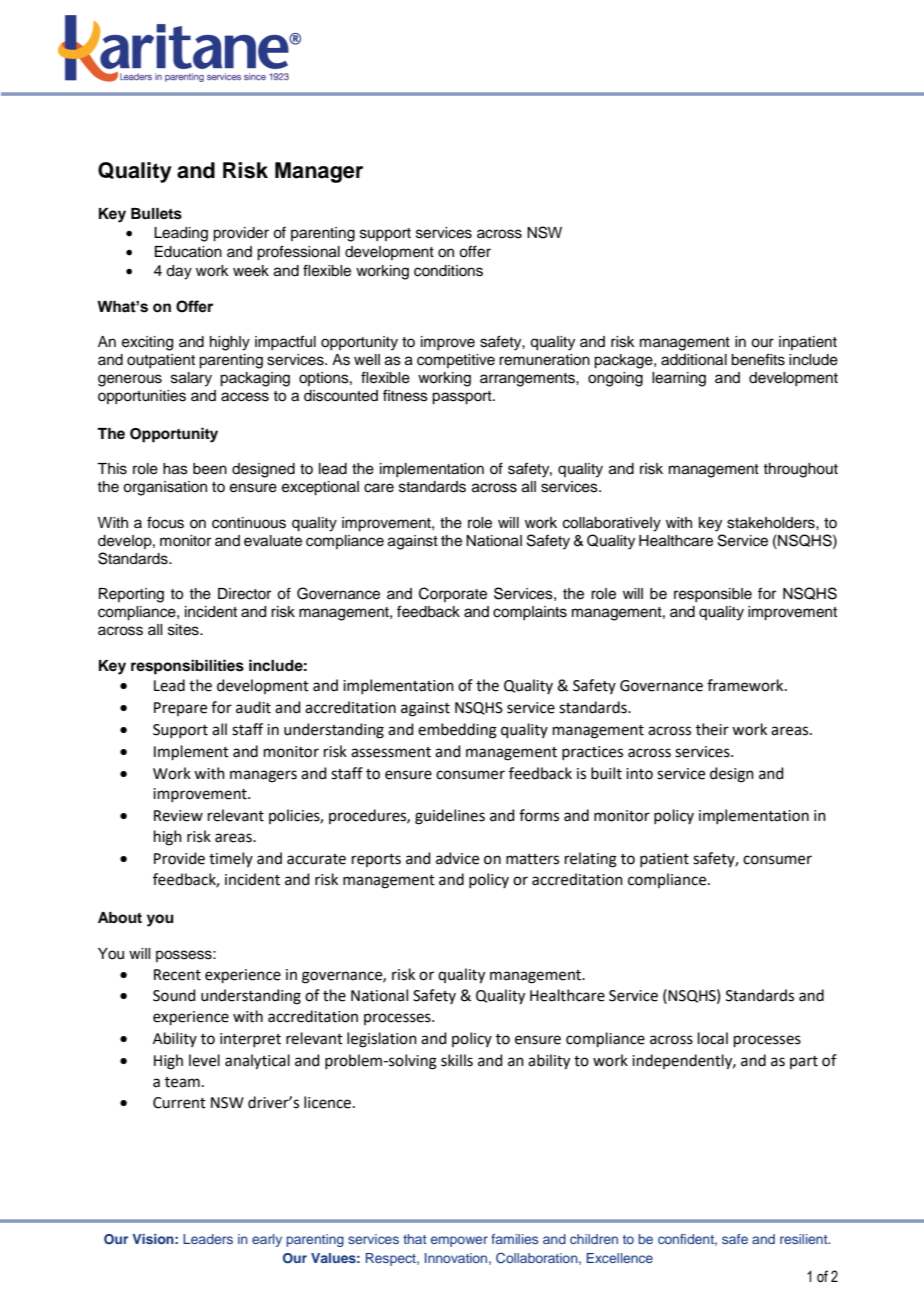 The height and width of the image is (1308, 924). I want to click on additional, so click(694, 360).
